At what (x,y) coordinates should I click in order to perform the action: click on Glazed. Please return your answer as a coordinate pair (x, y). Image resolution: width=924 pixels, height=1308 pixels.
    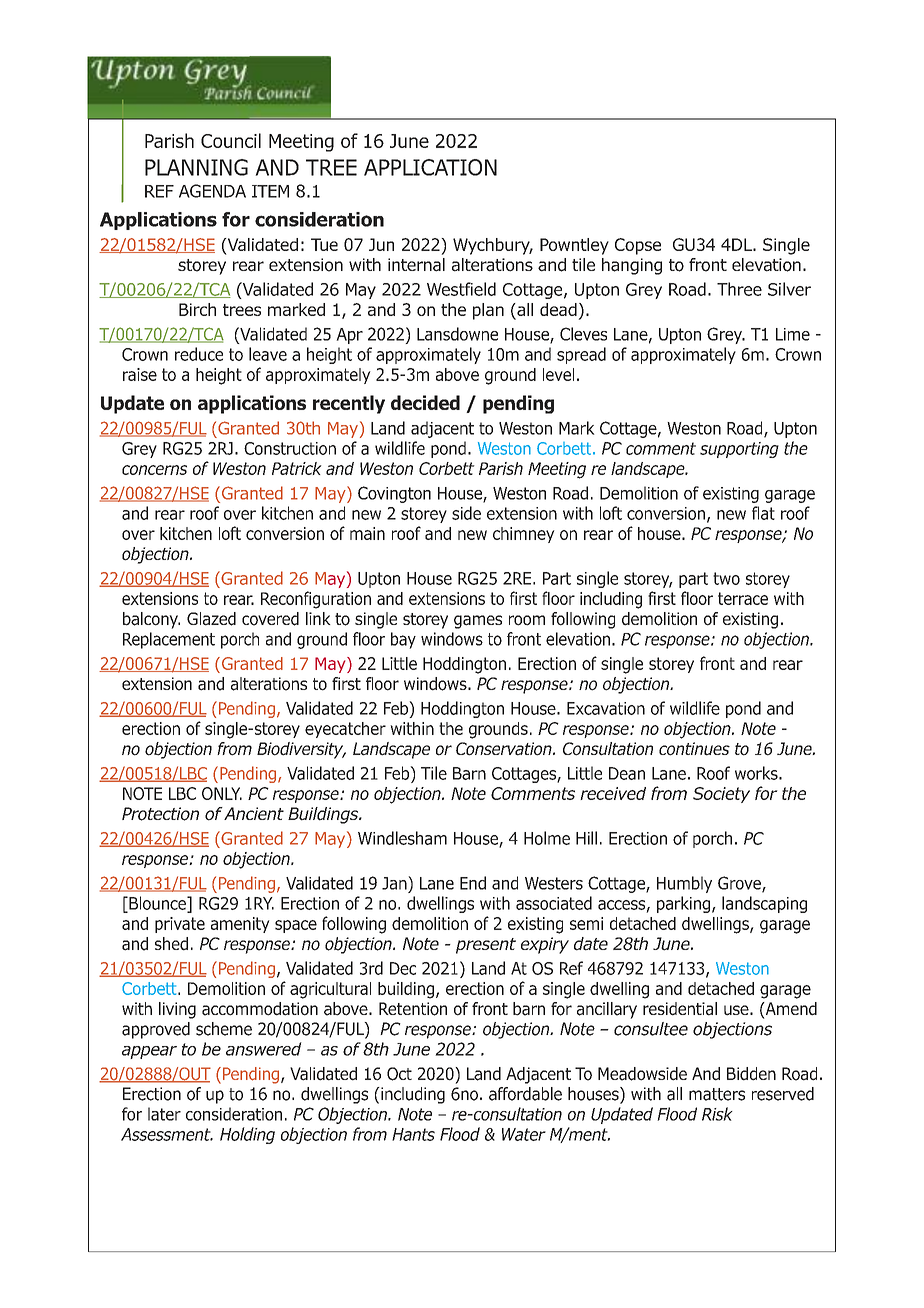
    Looking at the image, I should click on (211, 619).
